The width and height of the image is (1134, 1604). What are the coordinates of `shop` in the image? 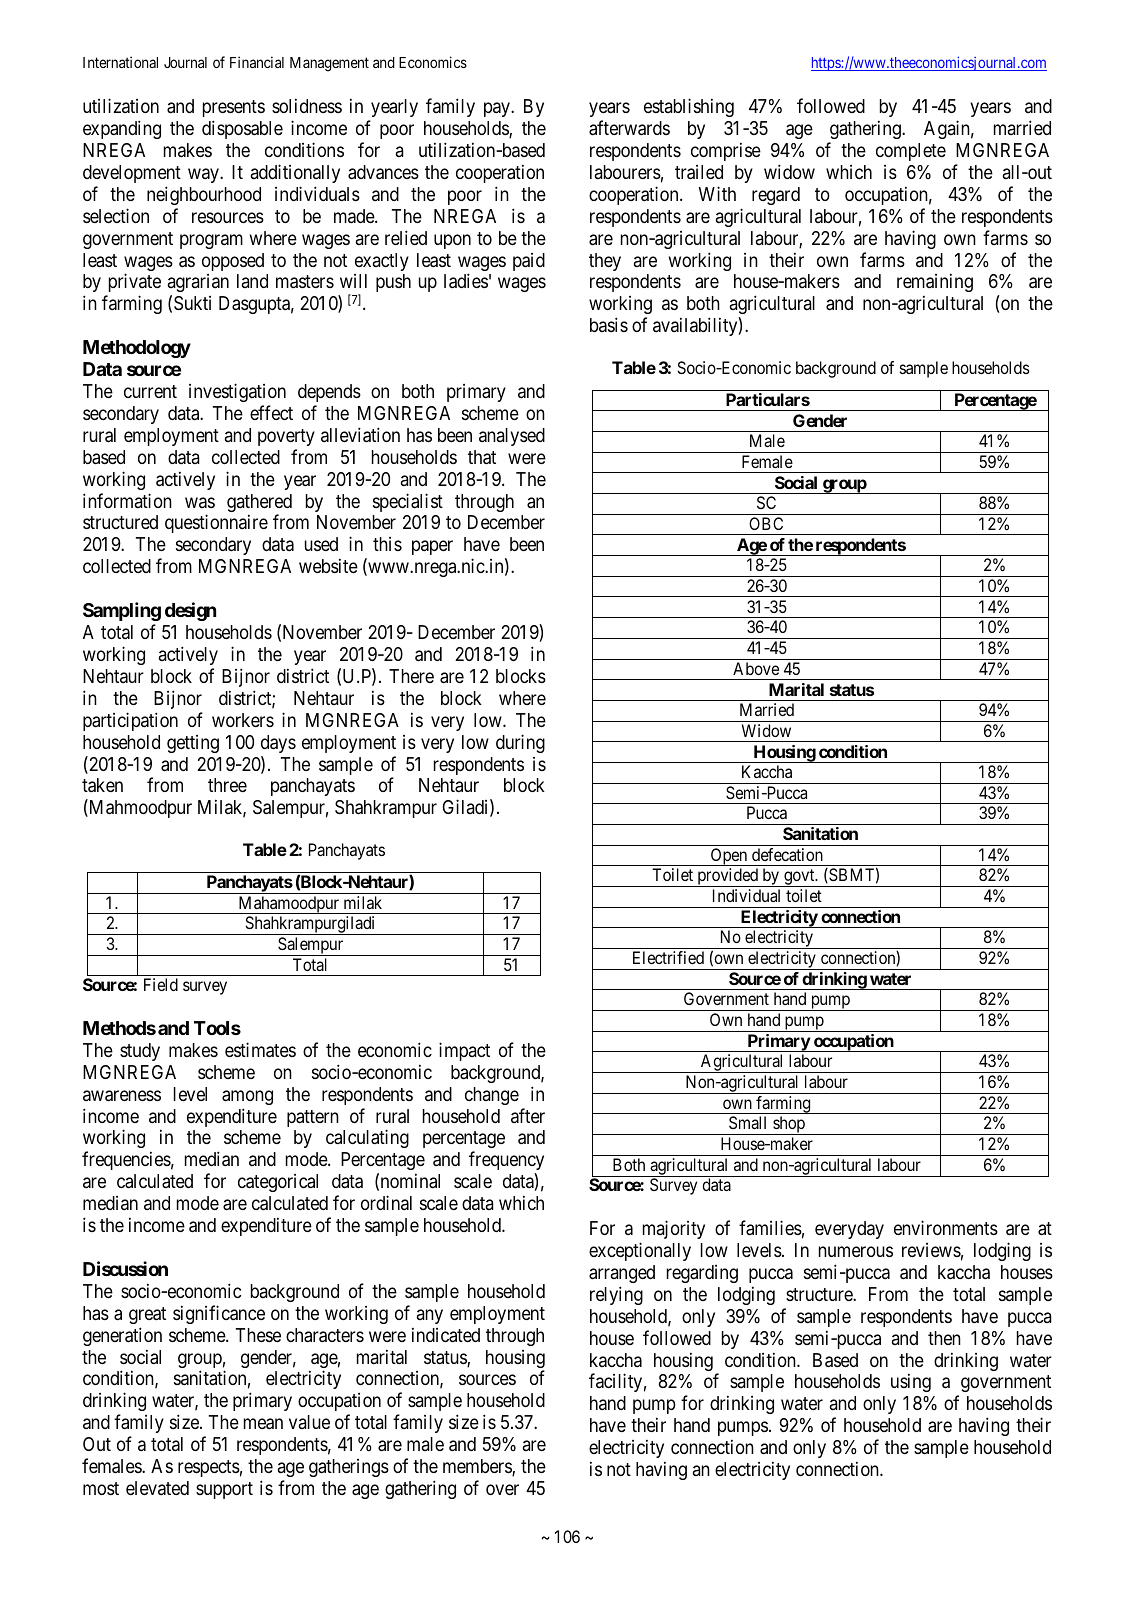 It's located at (789, 1125).
